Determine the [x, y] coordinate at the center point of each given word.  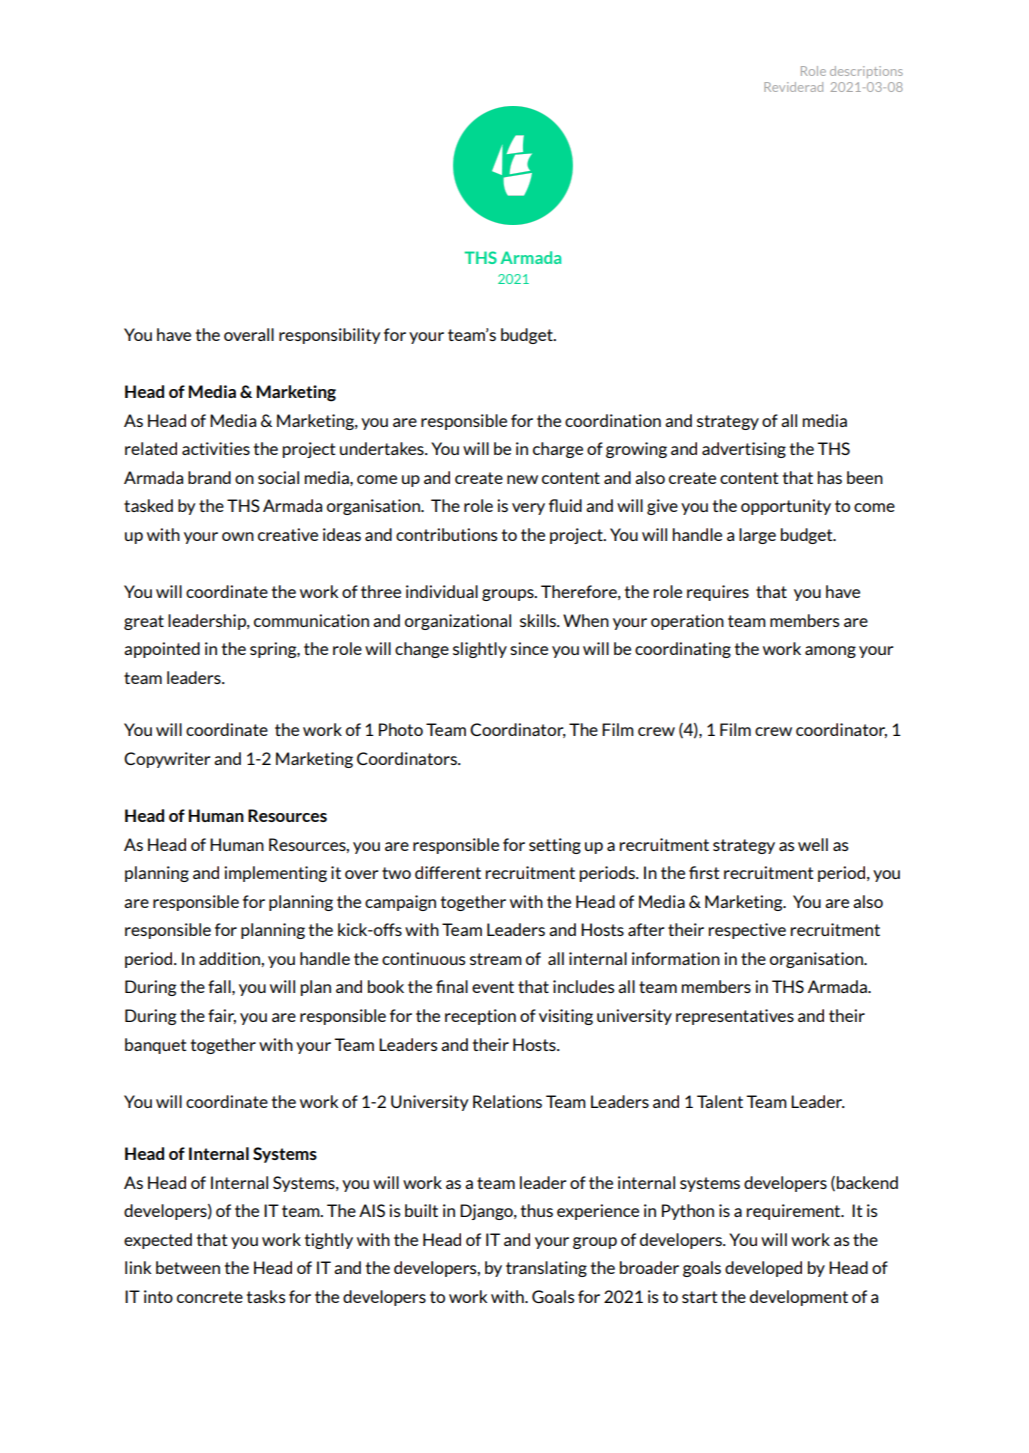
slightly [480, 650]
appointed [162, 650]
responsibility [330, 336]
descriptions [866, 72]
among [830, 652]
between [188, 1267]
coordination [613, 420]
